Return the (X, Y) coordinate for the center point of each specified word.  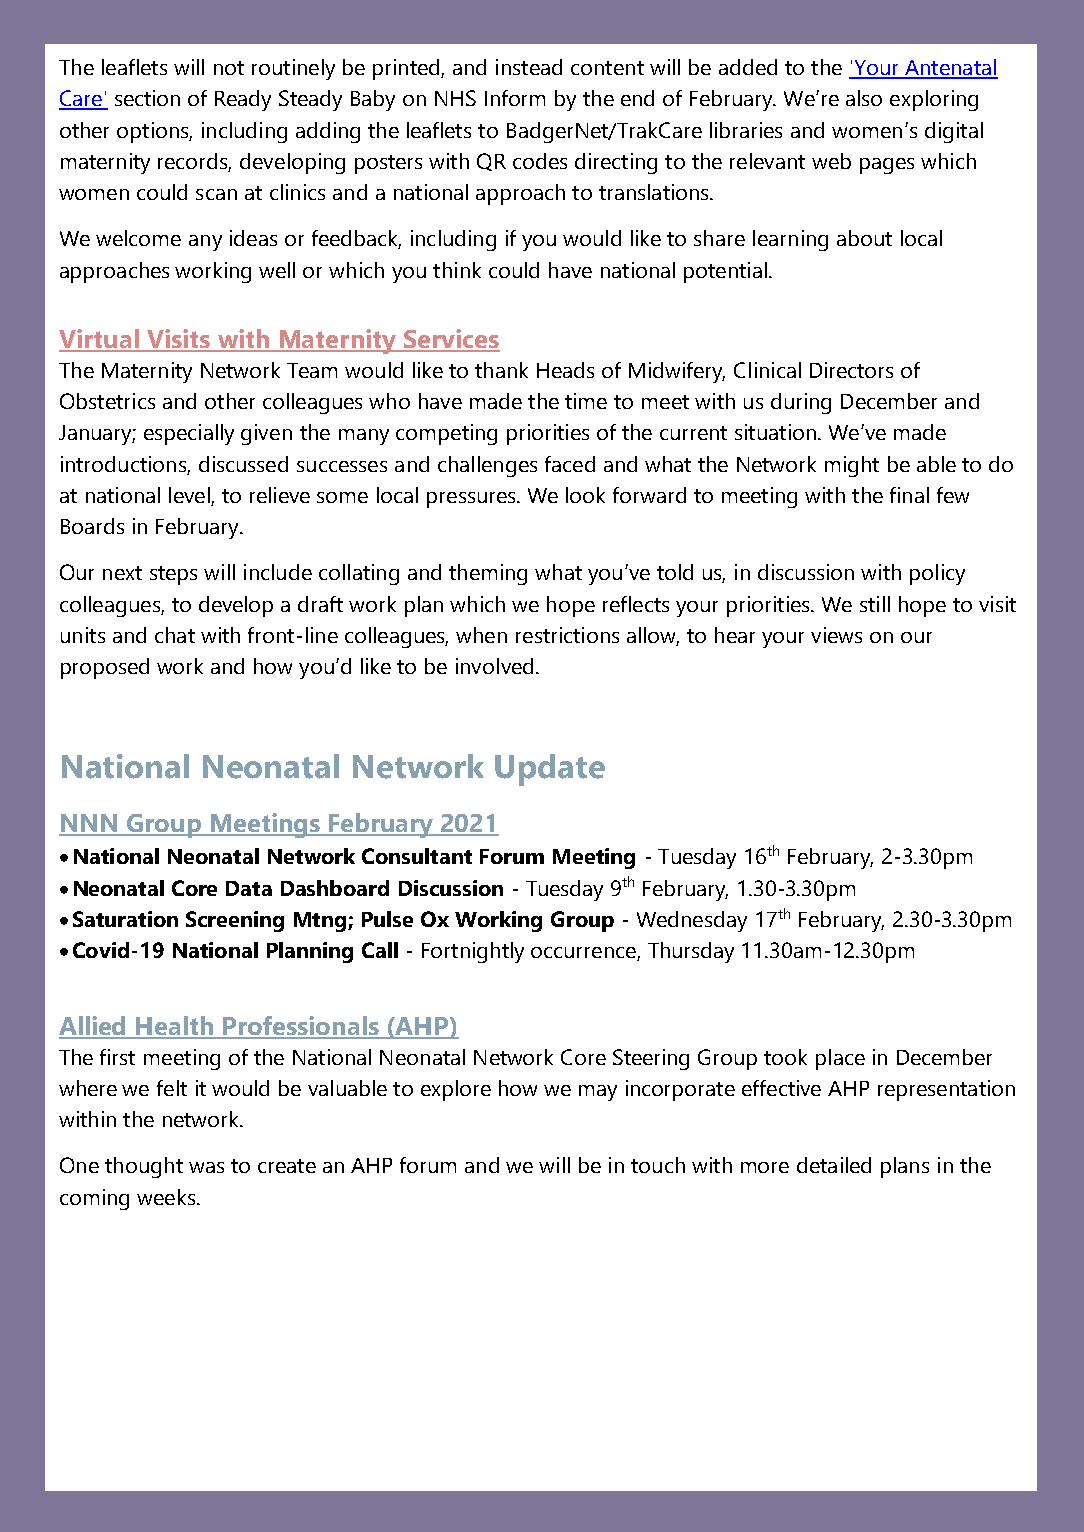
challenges (487, 466)
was (206, 1167)
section (147, 98)
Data (249, 888)
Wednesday (692, 921)
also (864, 98)
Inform (515, 98)
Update (550, 770)
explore (456, 1090)
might (852, 466)
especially (189, 434)
